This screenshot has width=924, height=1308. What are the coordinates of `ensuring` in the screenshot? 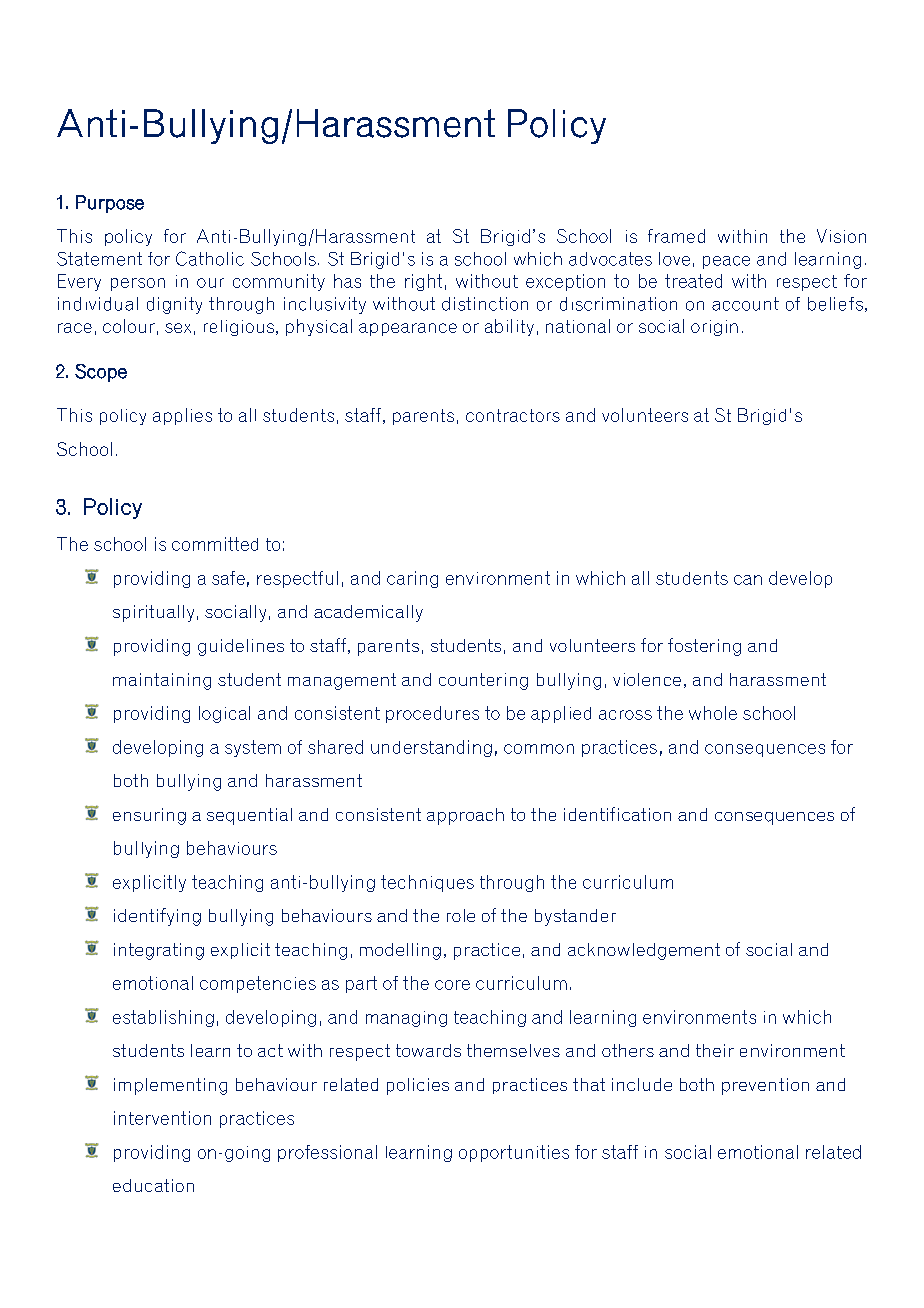 It's located at (149, 816).
